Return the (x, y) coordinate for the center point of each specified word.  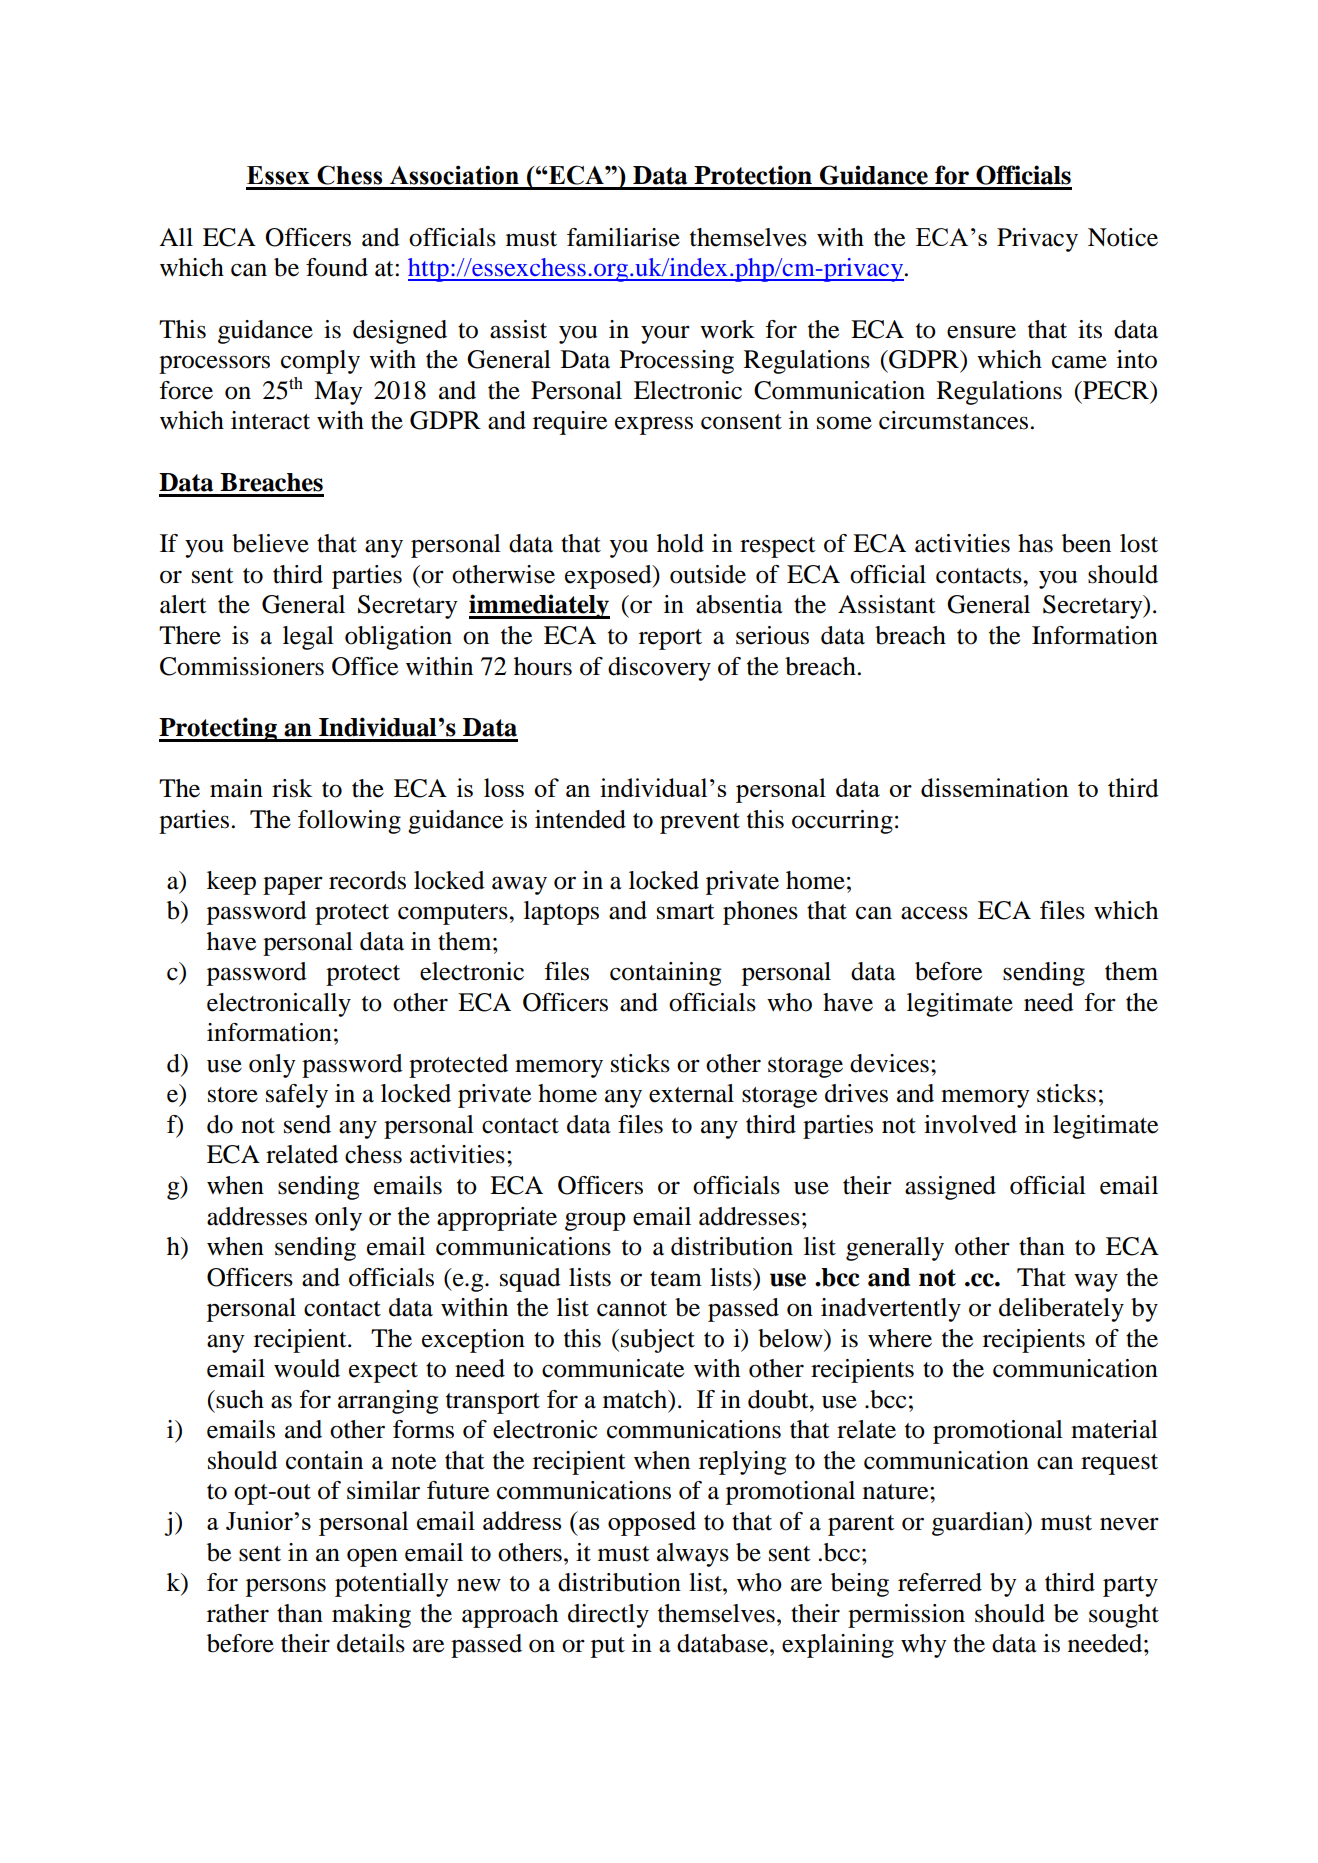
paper (293, 885)
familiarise (623, 237)
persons (286, 1587)
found (337, 267)
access (934, 913)
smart (686, 912)
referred (940, 1582)
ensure (981, 332)
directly (608, 1616)
